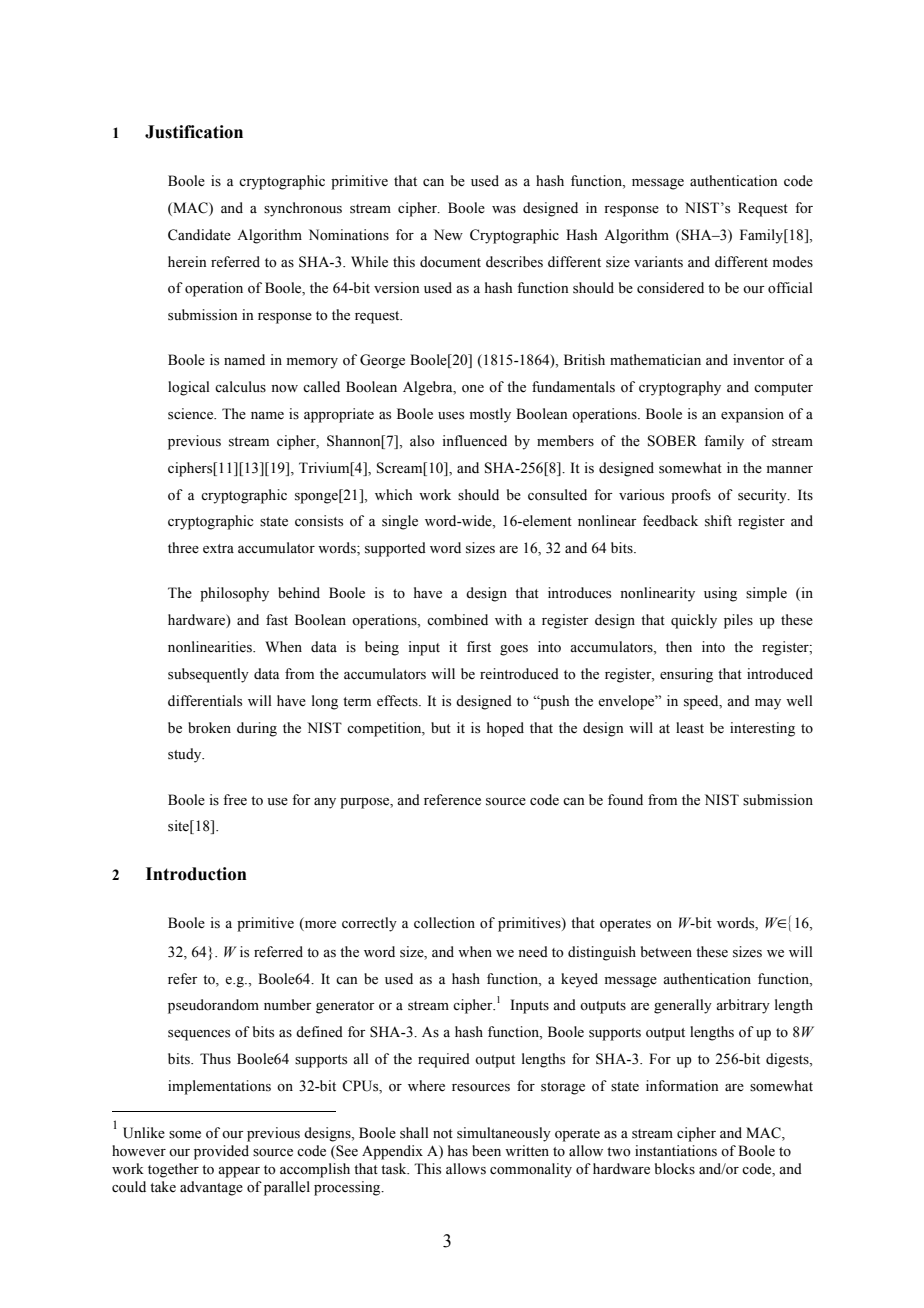 This screenshot has height=1308, width=924. Describe the element at coordinates (194, 132) in the screenshot. I see `Justification` at that location.
